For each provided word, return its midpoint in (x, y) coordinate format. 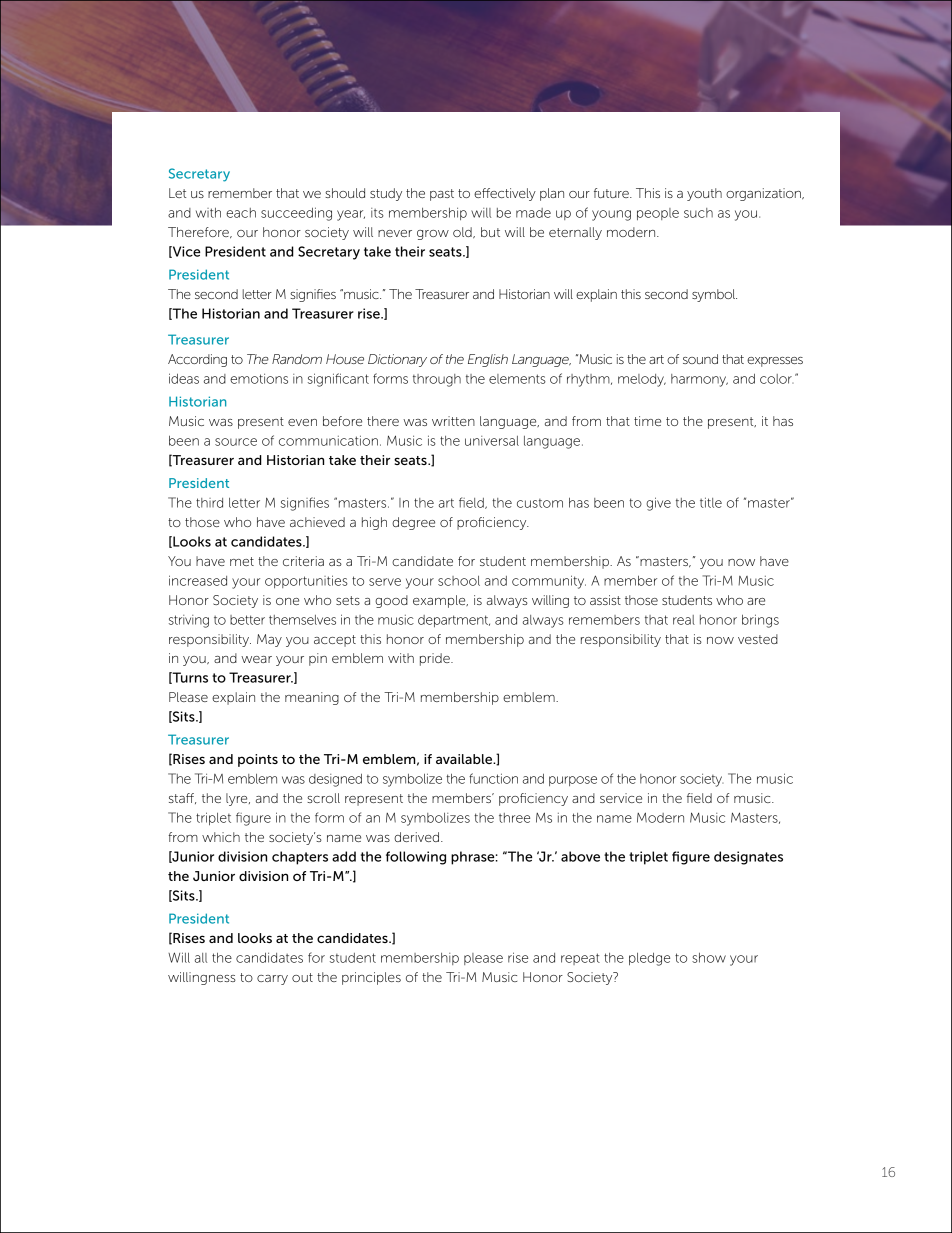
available (465, 759)
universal (492, 441)
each (241, 213)
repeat (580, 959)
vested (758, 639)
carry (272, 980)
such (698, 213)
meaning (312, 698)
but (490, 232)
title (711, 502)
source (236, 442)
